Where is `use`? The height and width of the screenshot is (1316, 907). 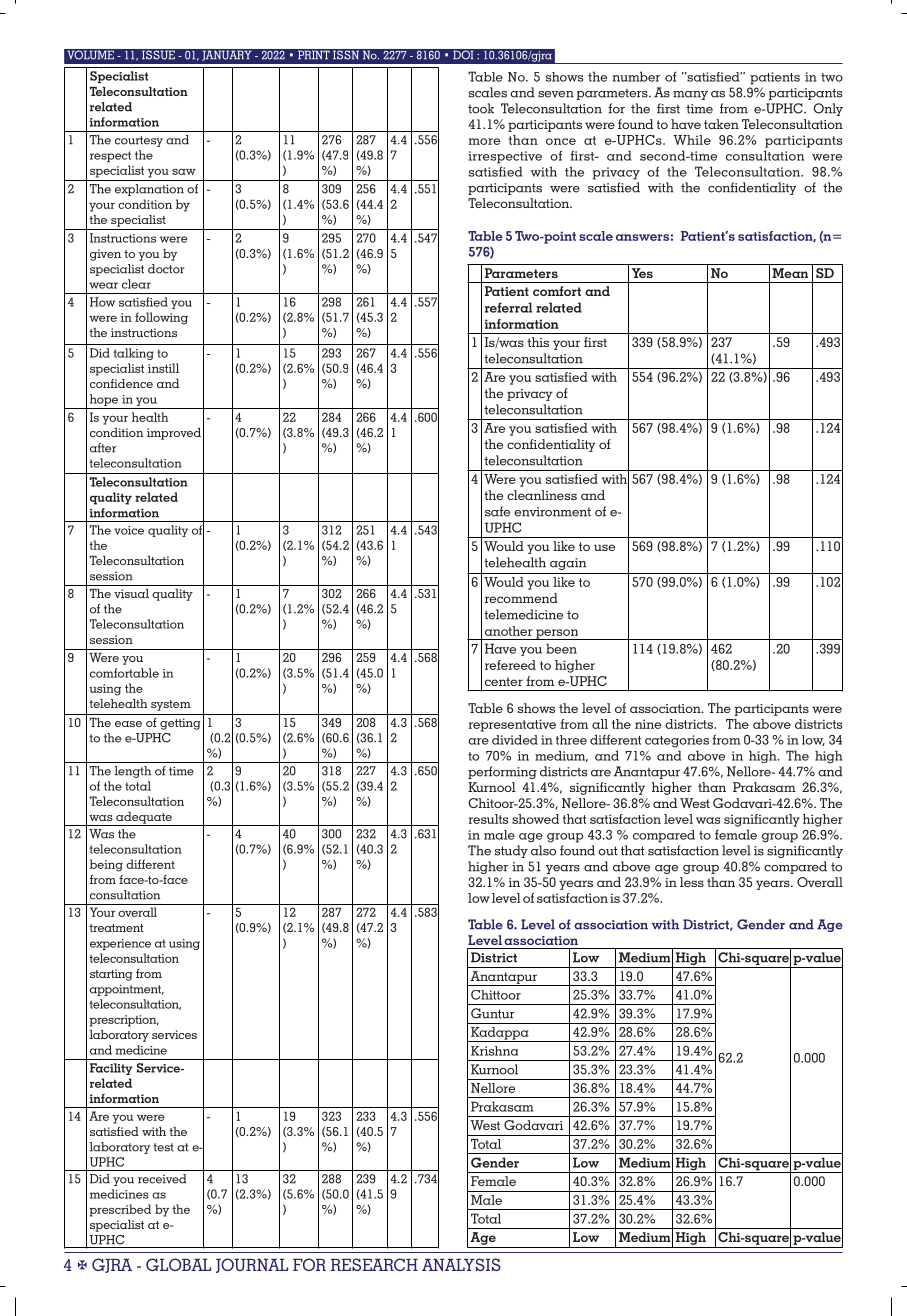 use is located at coordinates (604, 547).
